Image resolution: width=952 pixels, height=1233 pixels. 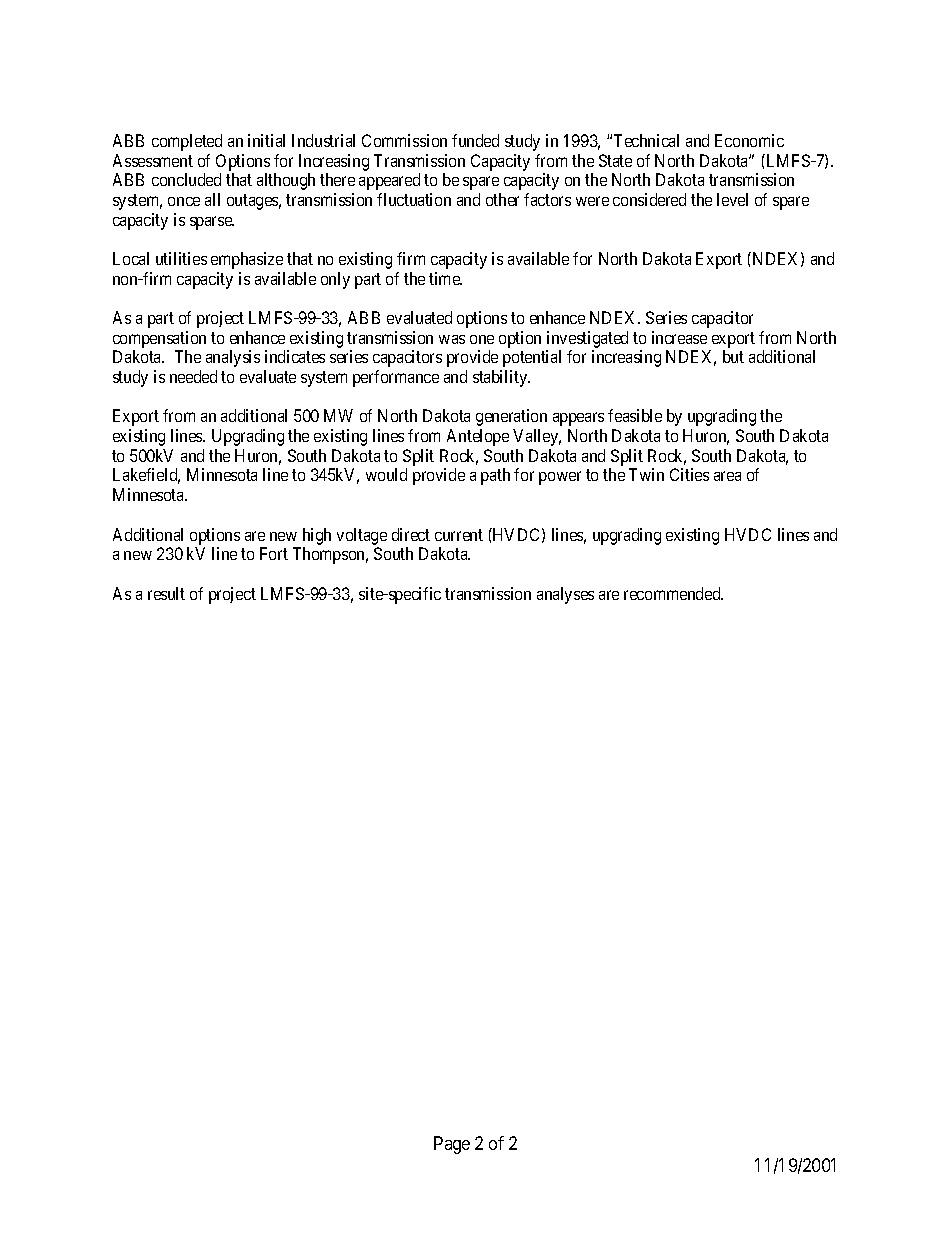 I want to click on result, so click(x=166, y=593).
